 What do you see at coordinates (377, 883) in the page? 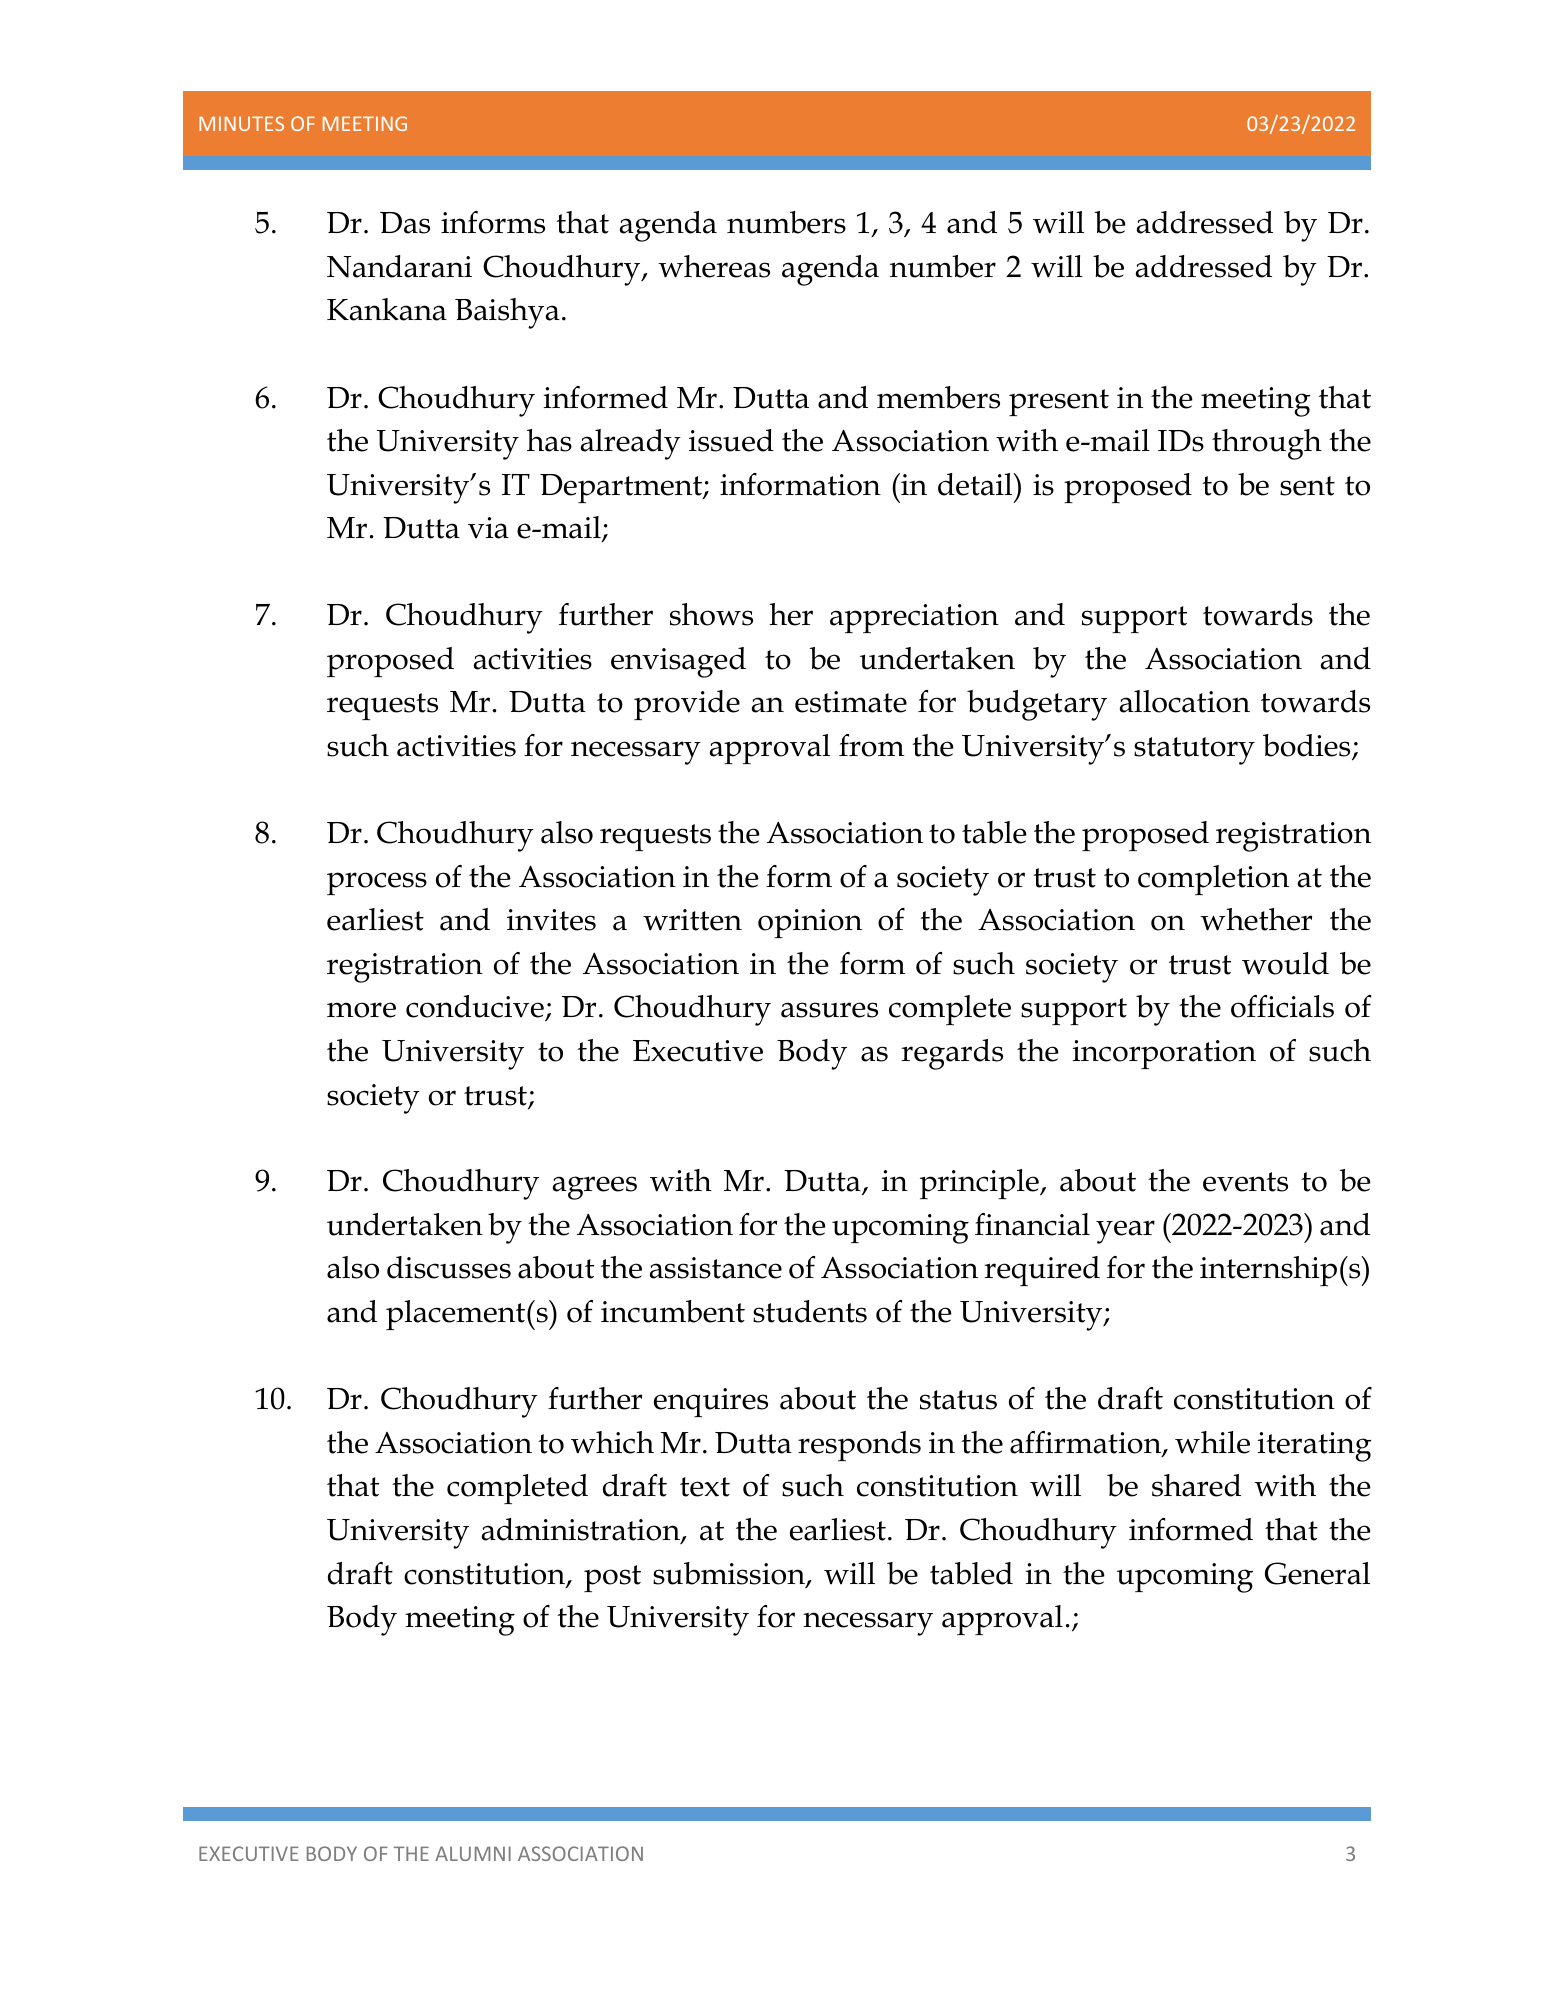
I see `process` at bounding box center [377, 883].
